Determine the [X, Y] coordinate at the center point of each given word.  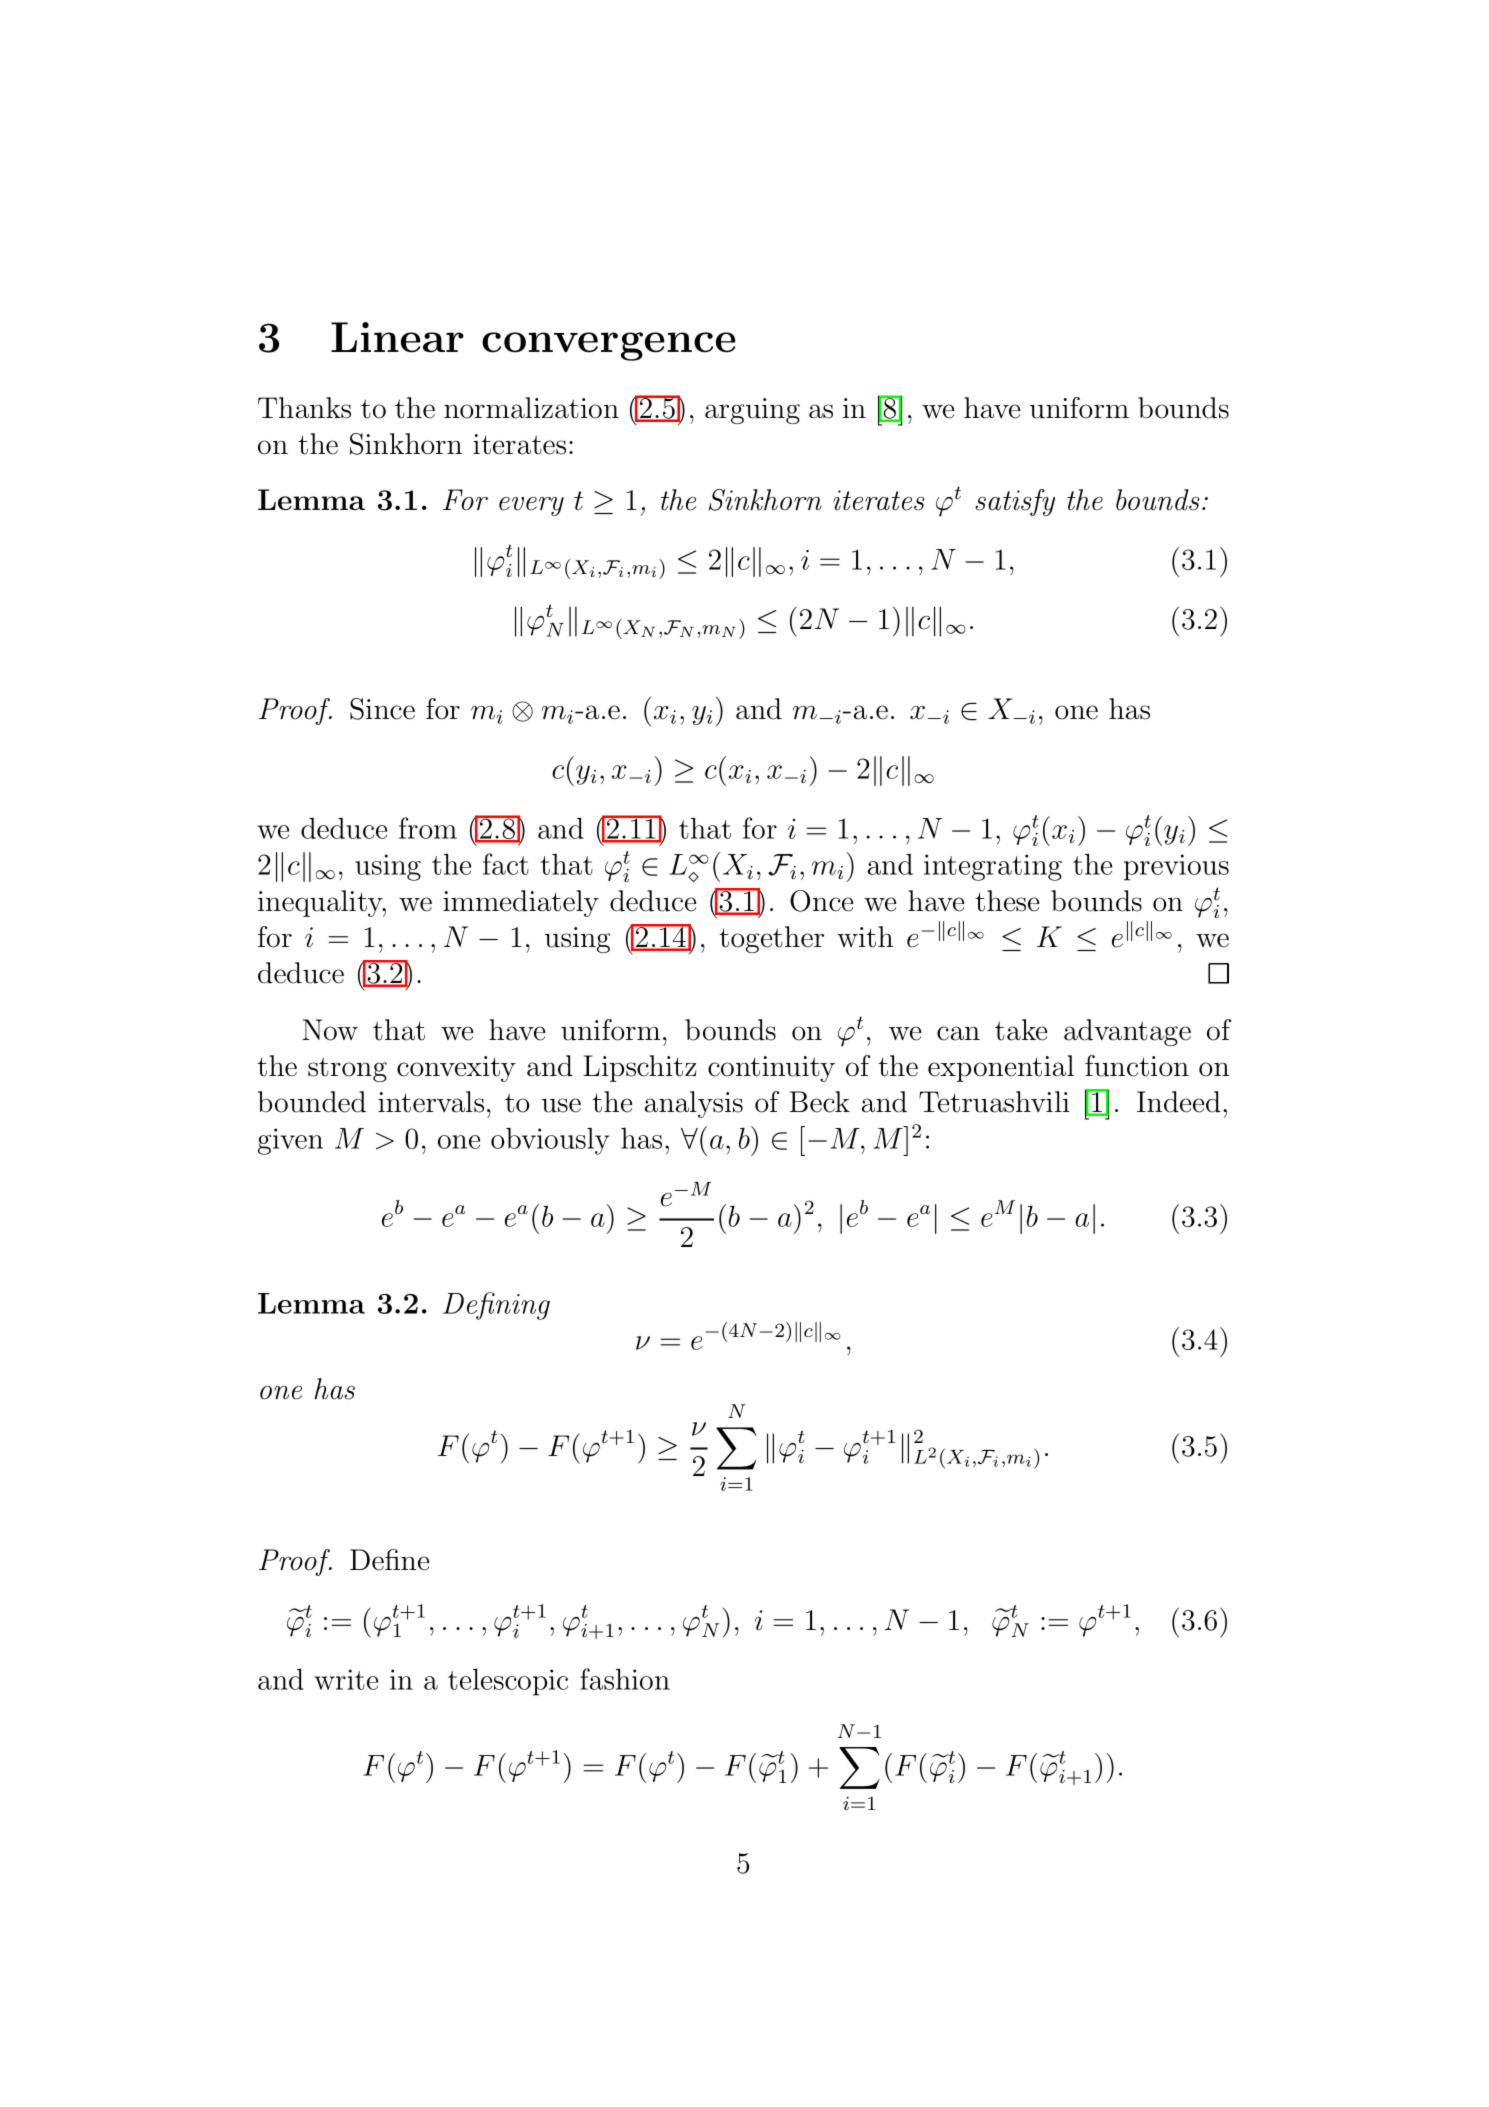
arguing [752, 411]
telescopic [508, 1682]
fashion [625, 1679]
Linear [397, 337]
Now [330, 1030]
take [1021, 1030]
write [346, 1679]
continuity [771, 1069]
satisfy [1015, 502]
